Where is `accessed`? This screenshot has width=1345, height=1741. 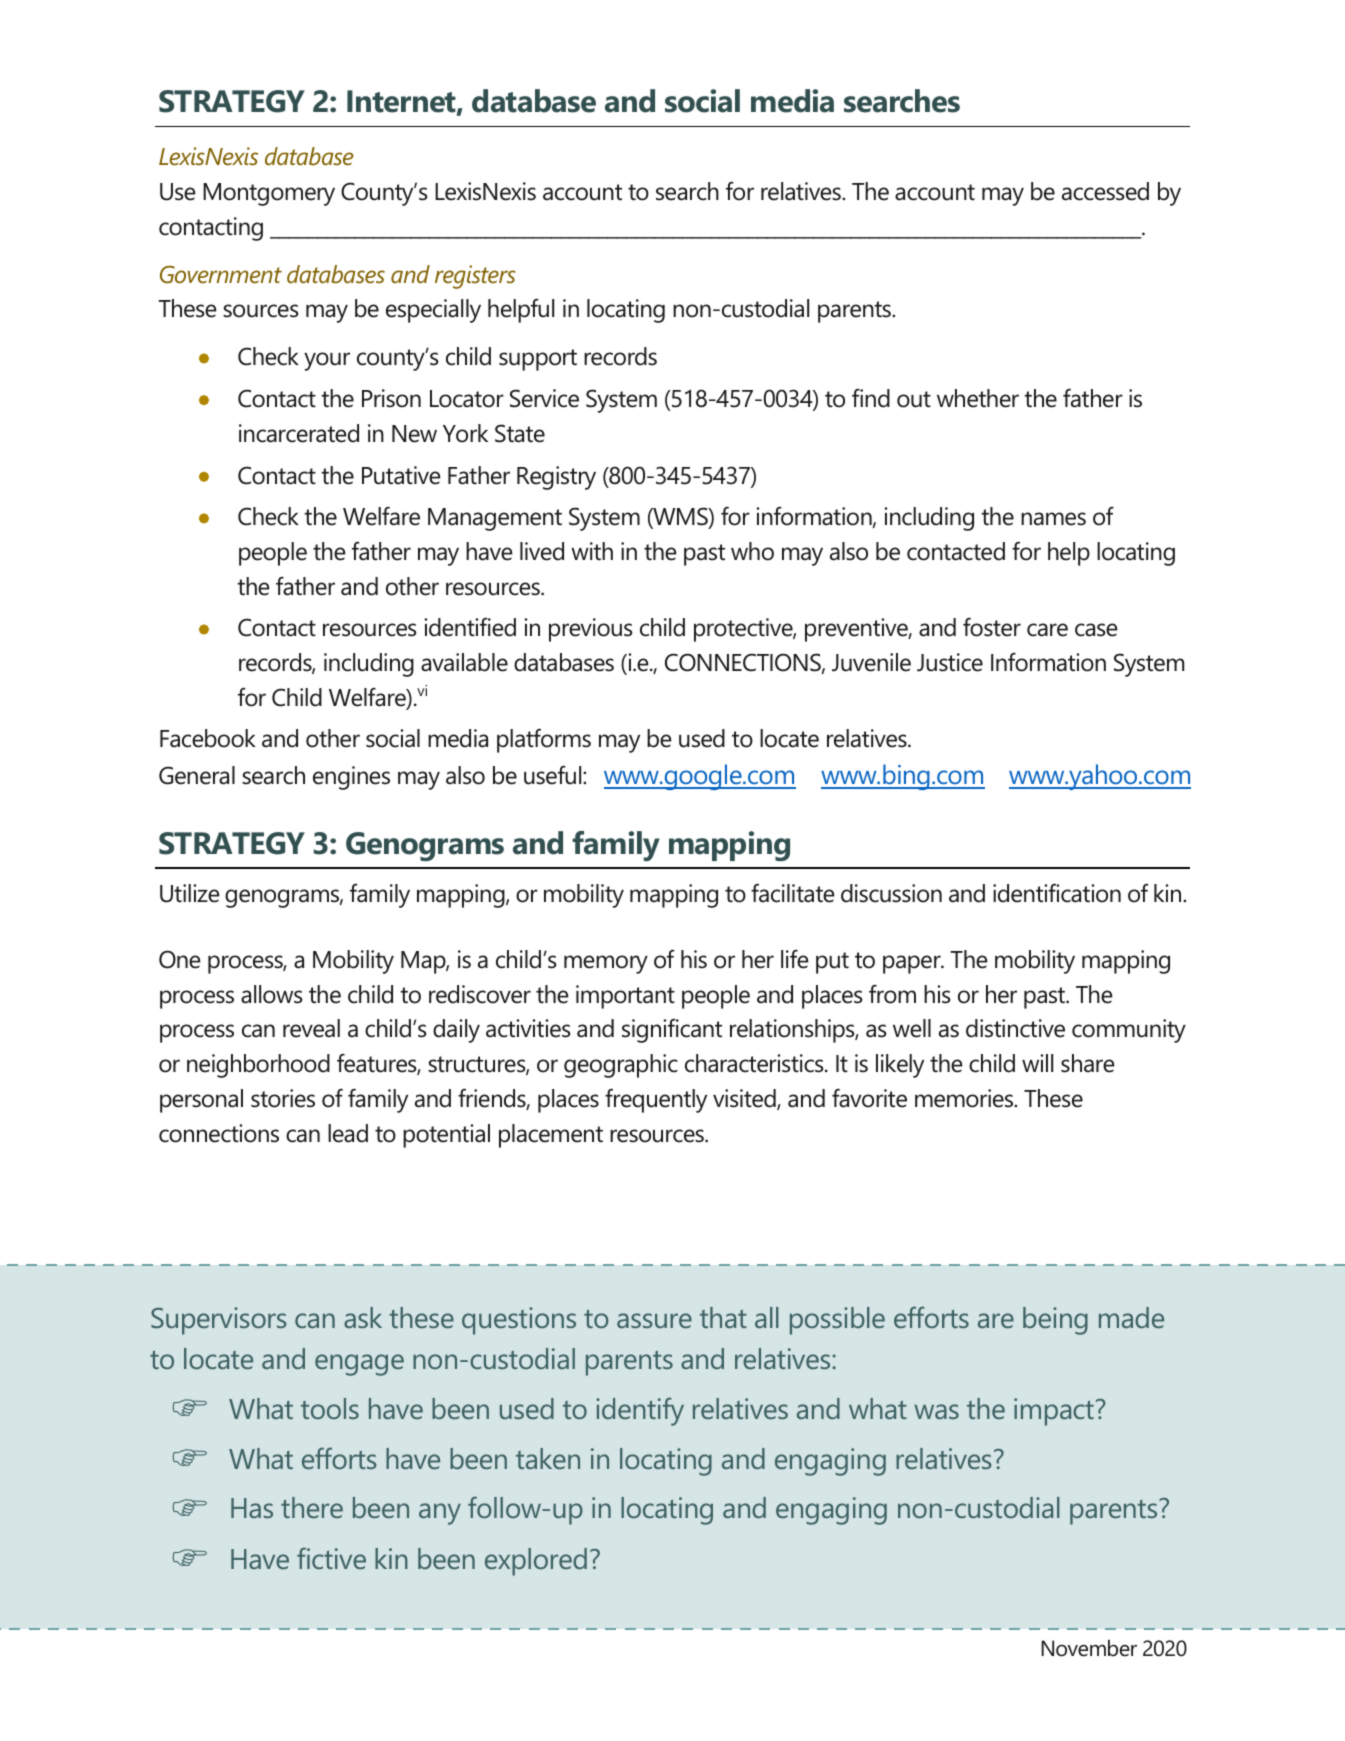 accessed is located at coordinates (1105, 191).
